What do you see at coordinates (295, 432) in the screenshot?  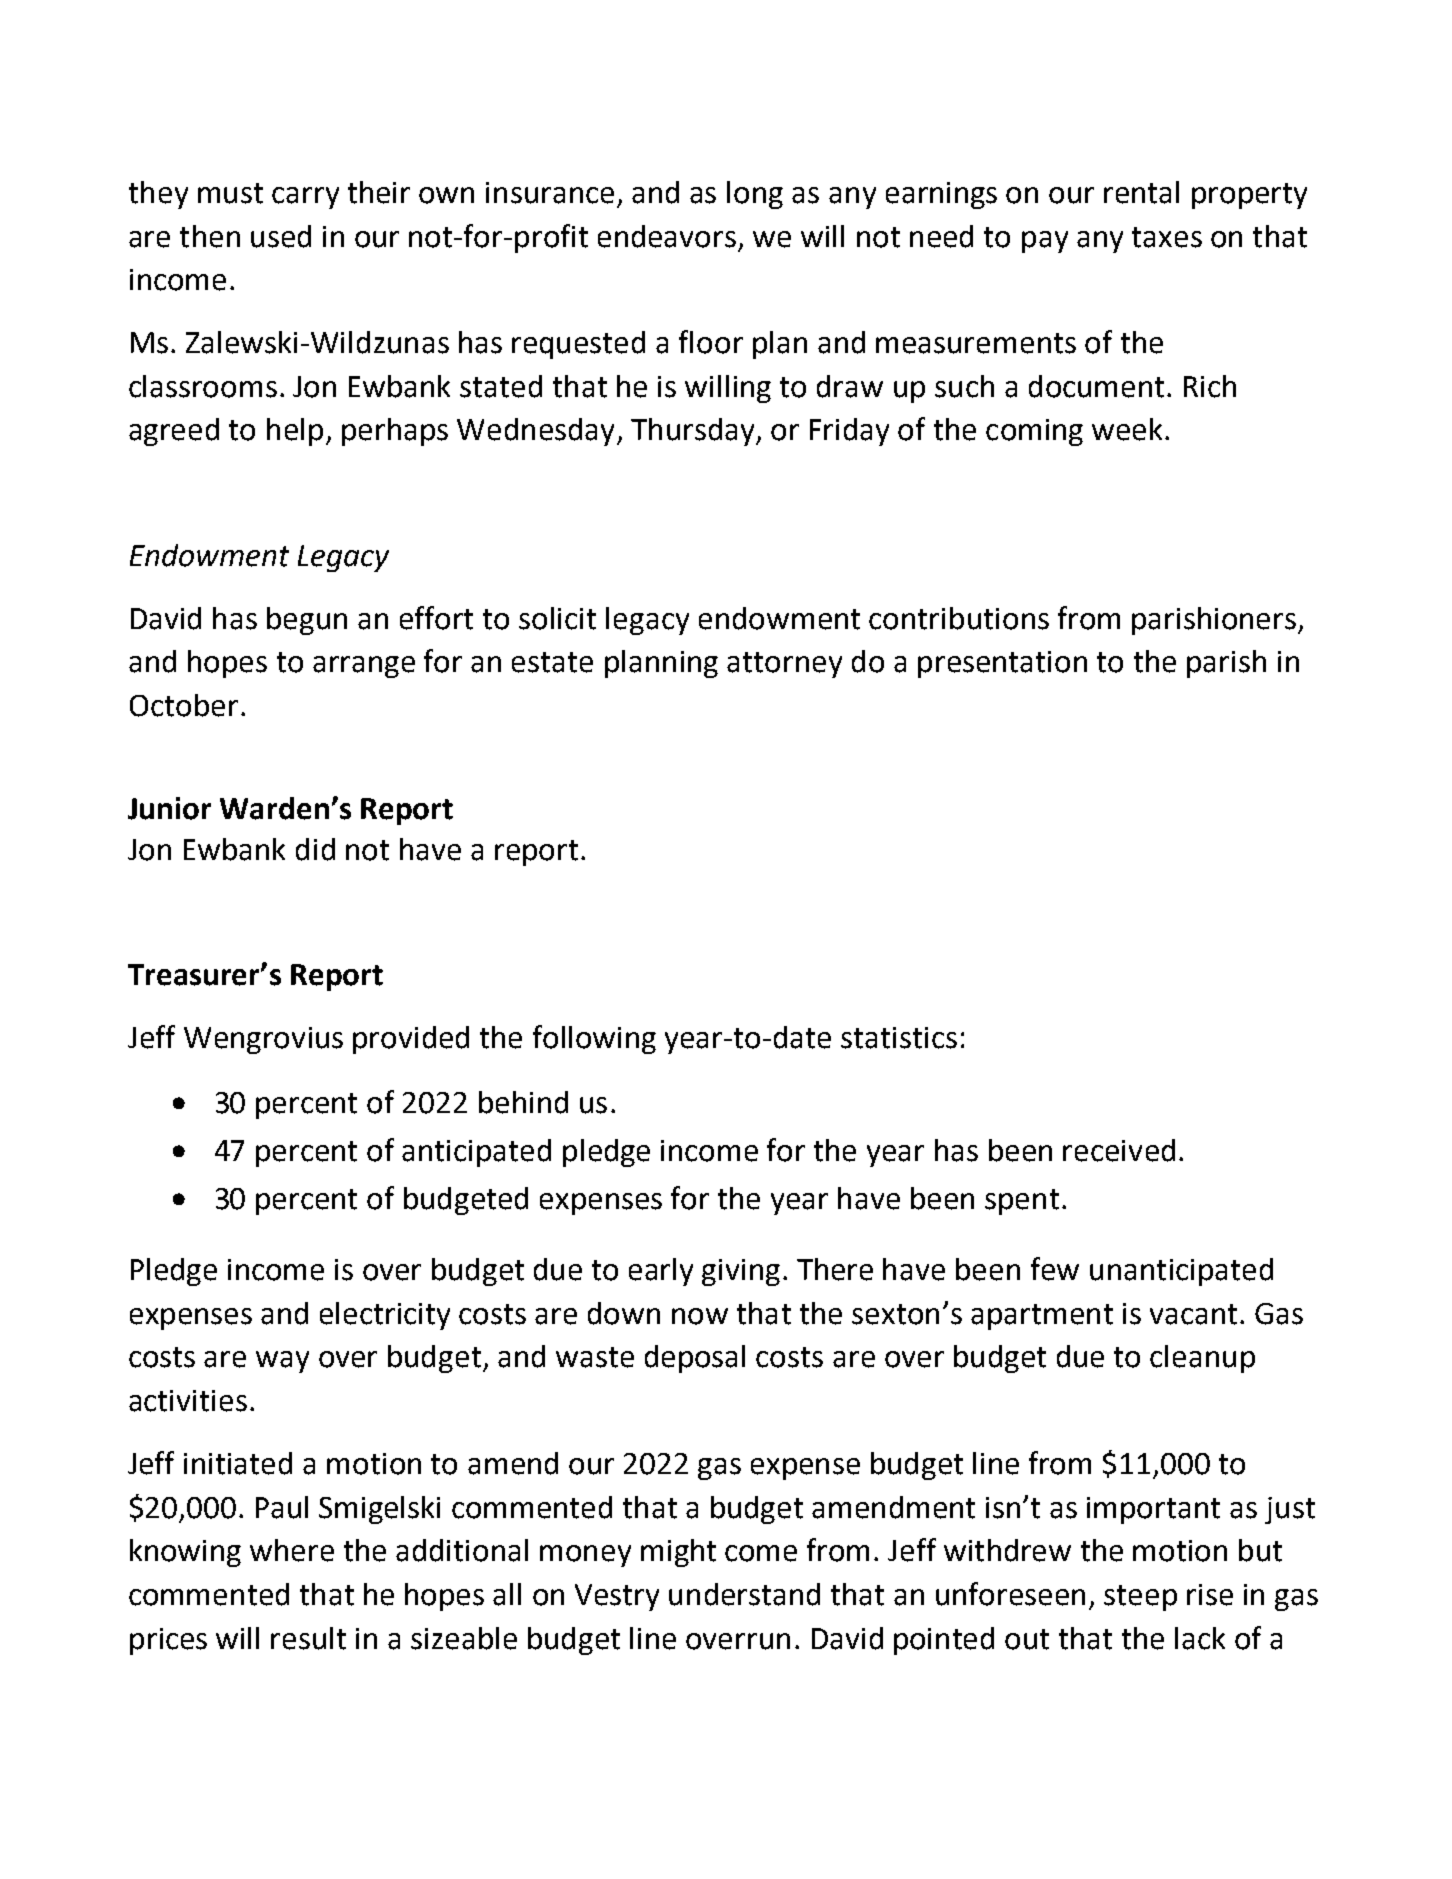 I see `help` at bounding box center [295, 432].
